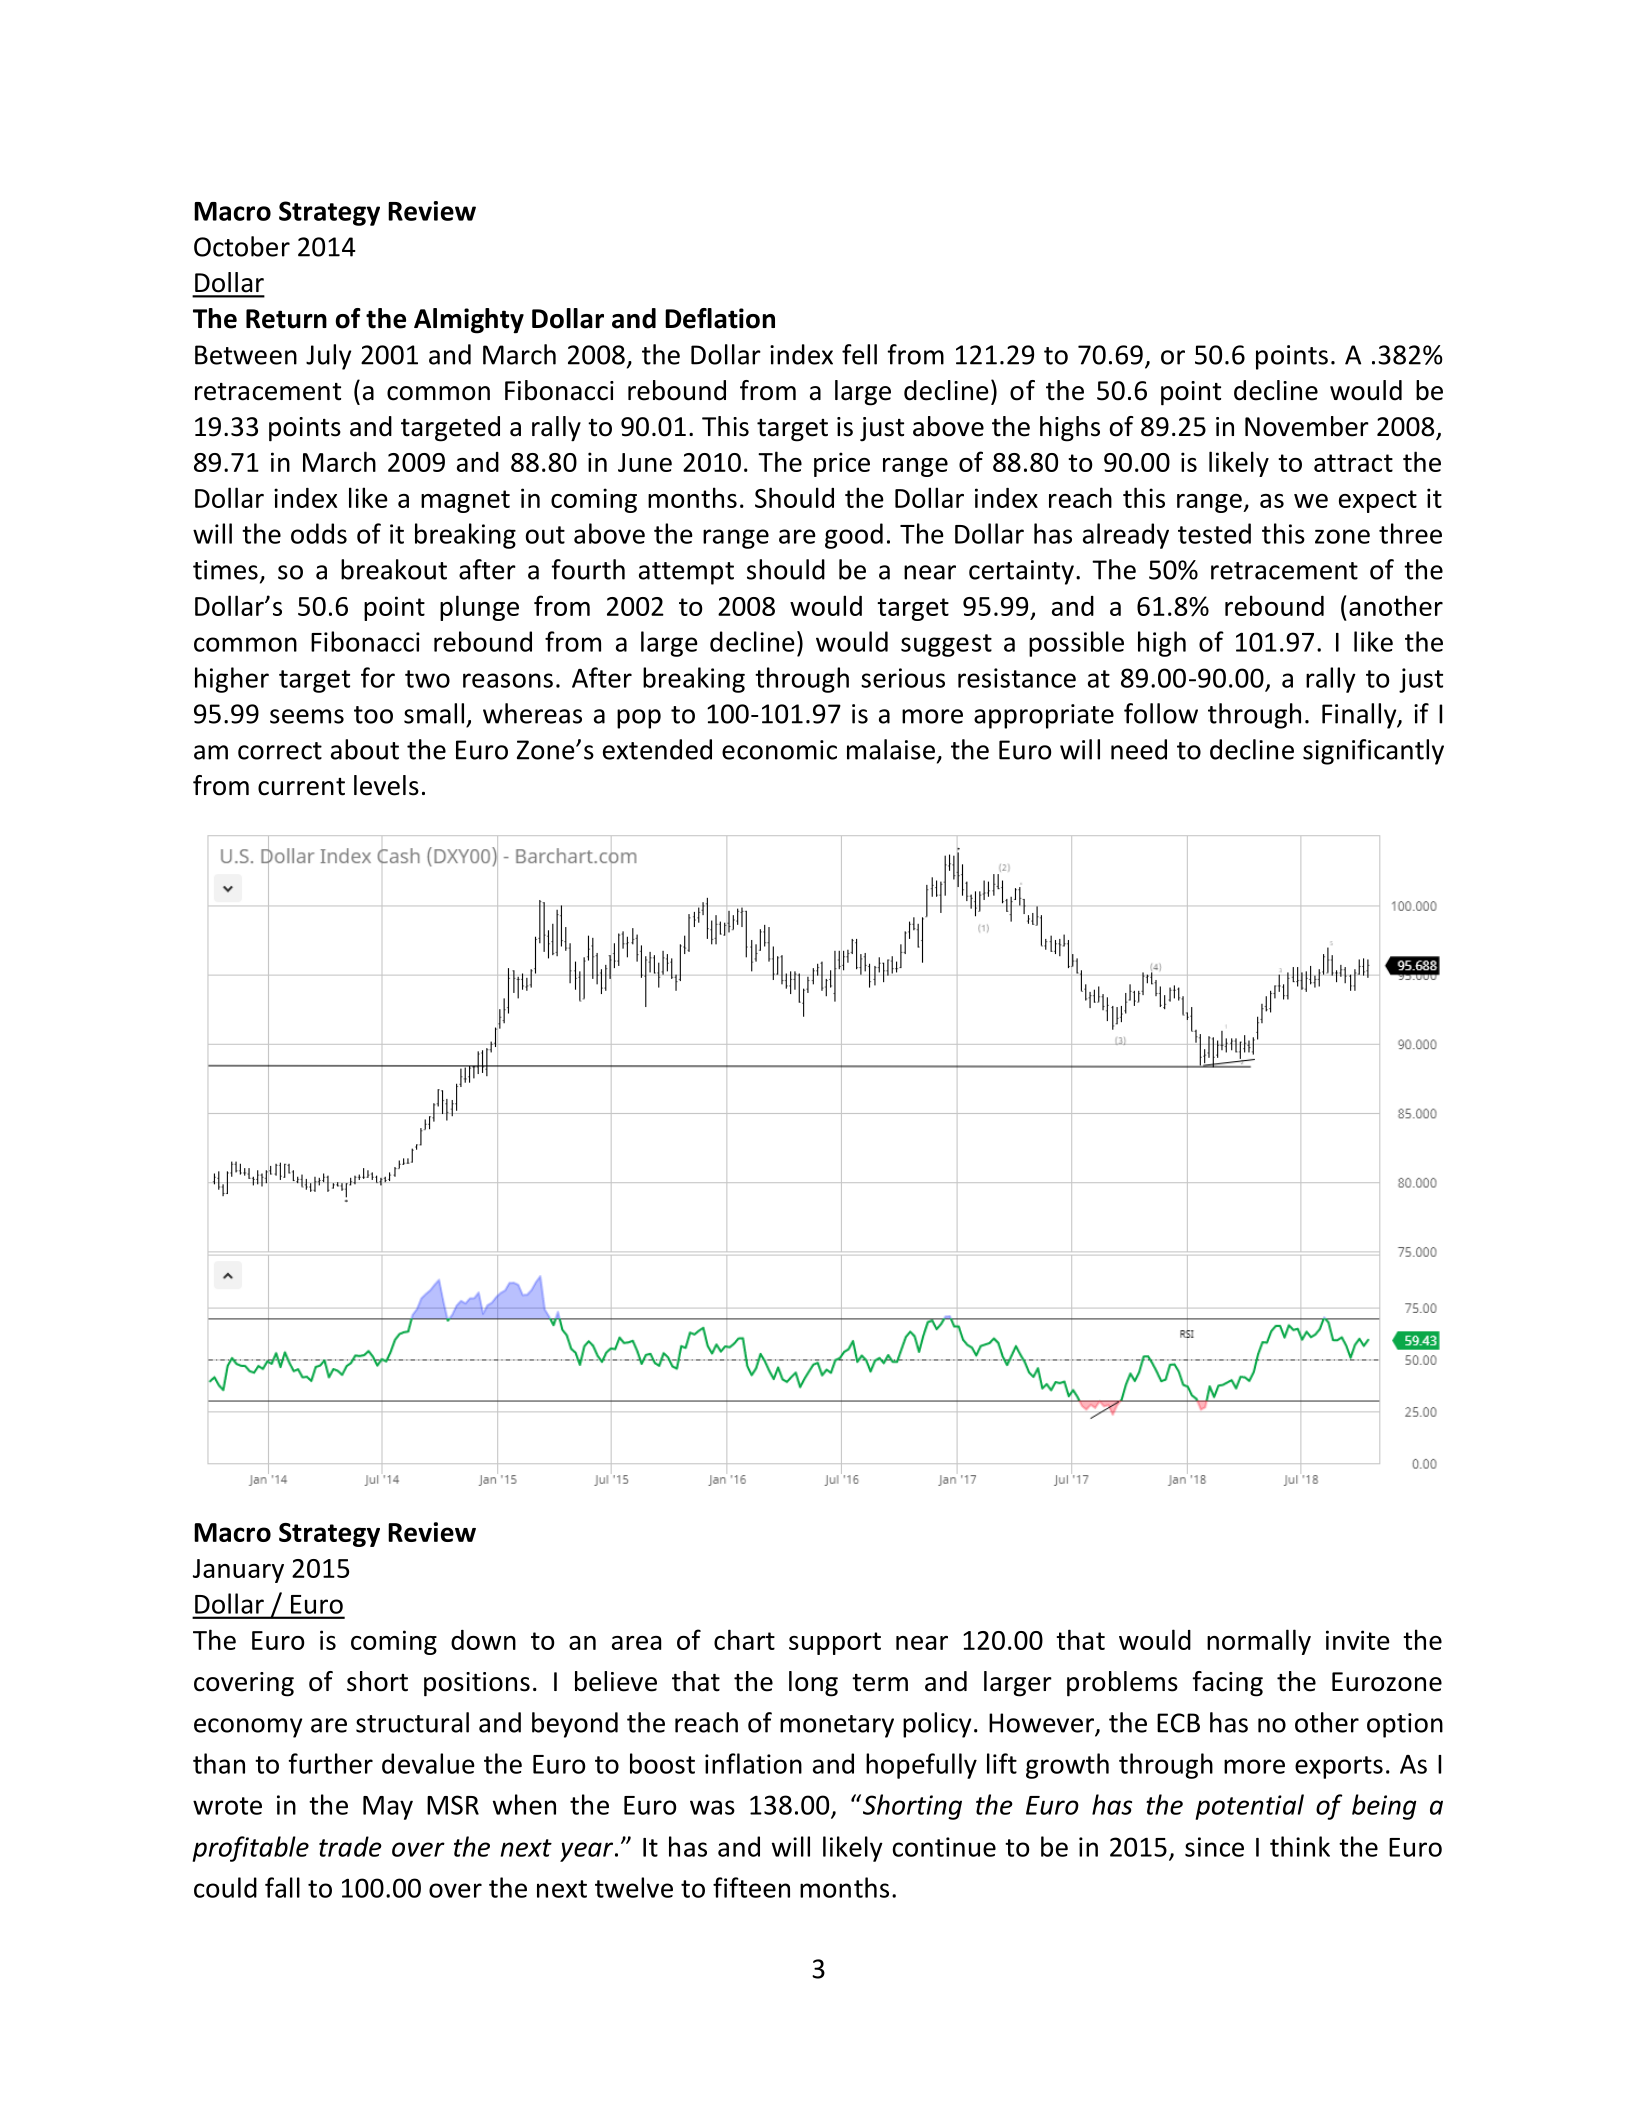 The width and height of the screenshot is (1637, 2118). Describe the element at coordinates (350, 1846) in the screenshot. I see `trade` at that location.
